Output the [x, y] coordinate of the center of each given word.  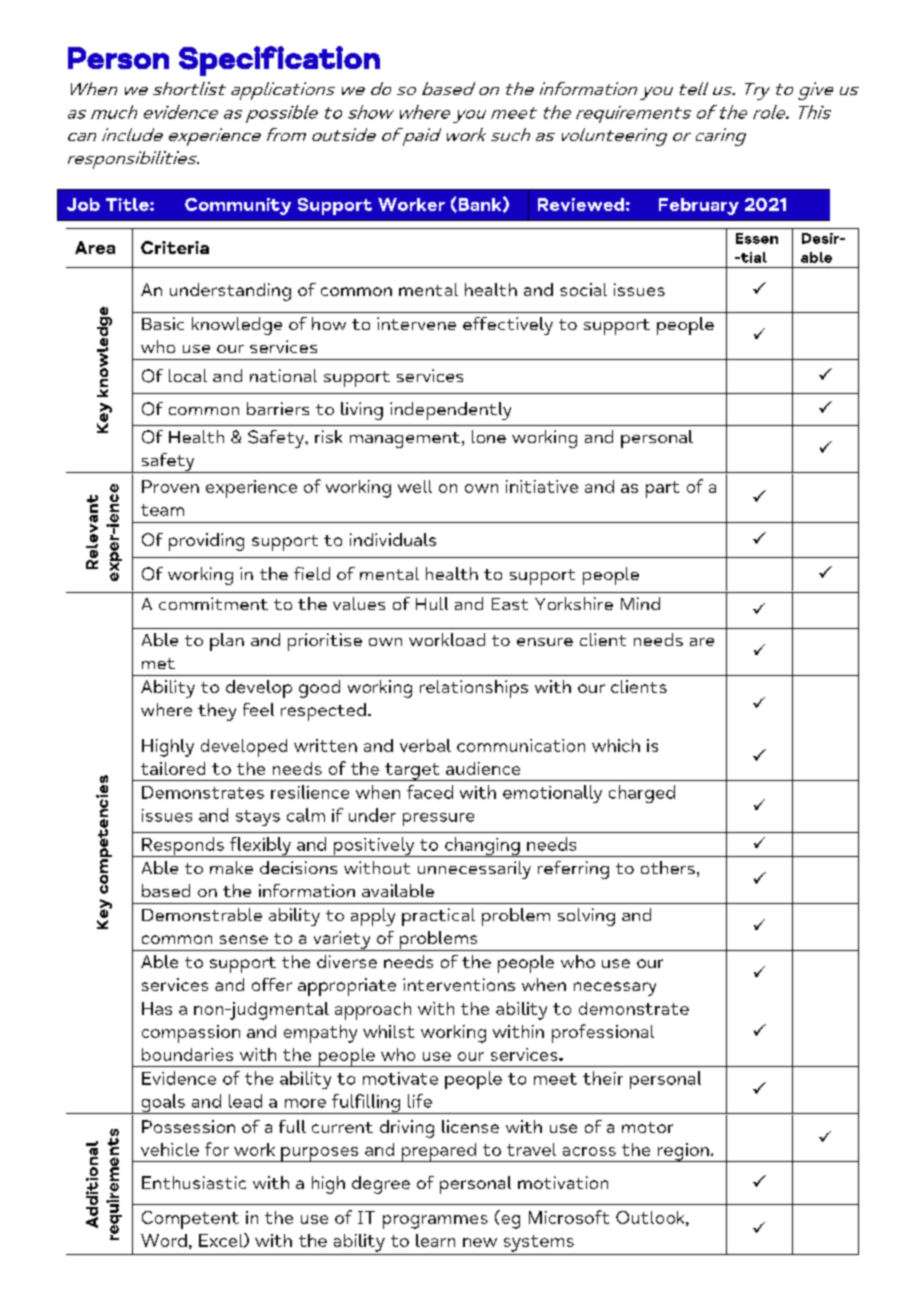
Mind [640, 603]
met [158, 663]
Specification [279, 61]
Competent [190, 1220]
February [699, 206]
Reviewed [581, 204]
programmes [435, 1222]
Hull [432, 603]
